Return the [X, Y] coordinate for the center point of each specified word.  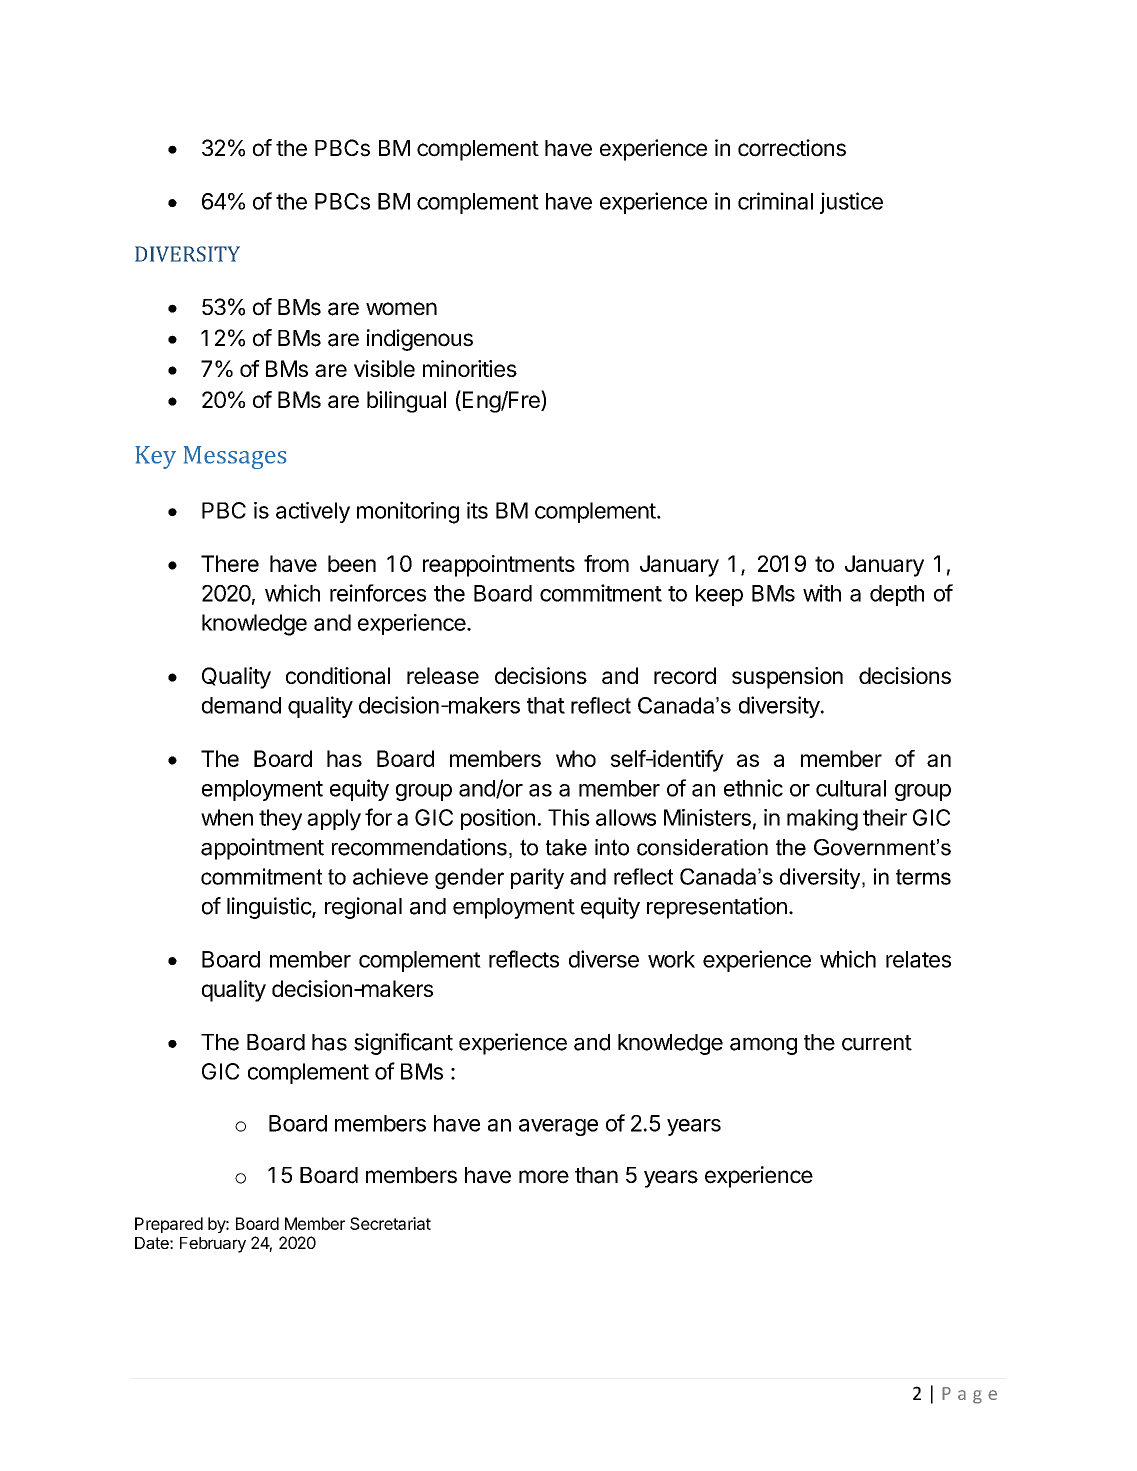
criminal [775, 201]
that [546, 705]
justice [851, 203]
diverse [604, 959]
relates [918, 959]
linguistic [270, 908]
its [477, 510]
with [822, 593]
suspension [787, 678]
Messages [235, 457]
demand [241, 705]
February [213, 1245]
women [401, 309]
